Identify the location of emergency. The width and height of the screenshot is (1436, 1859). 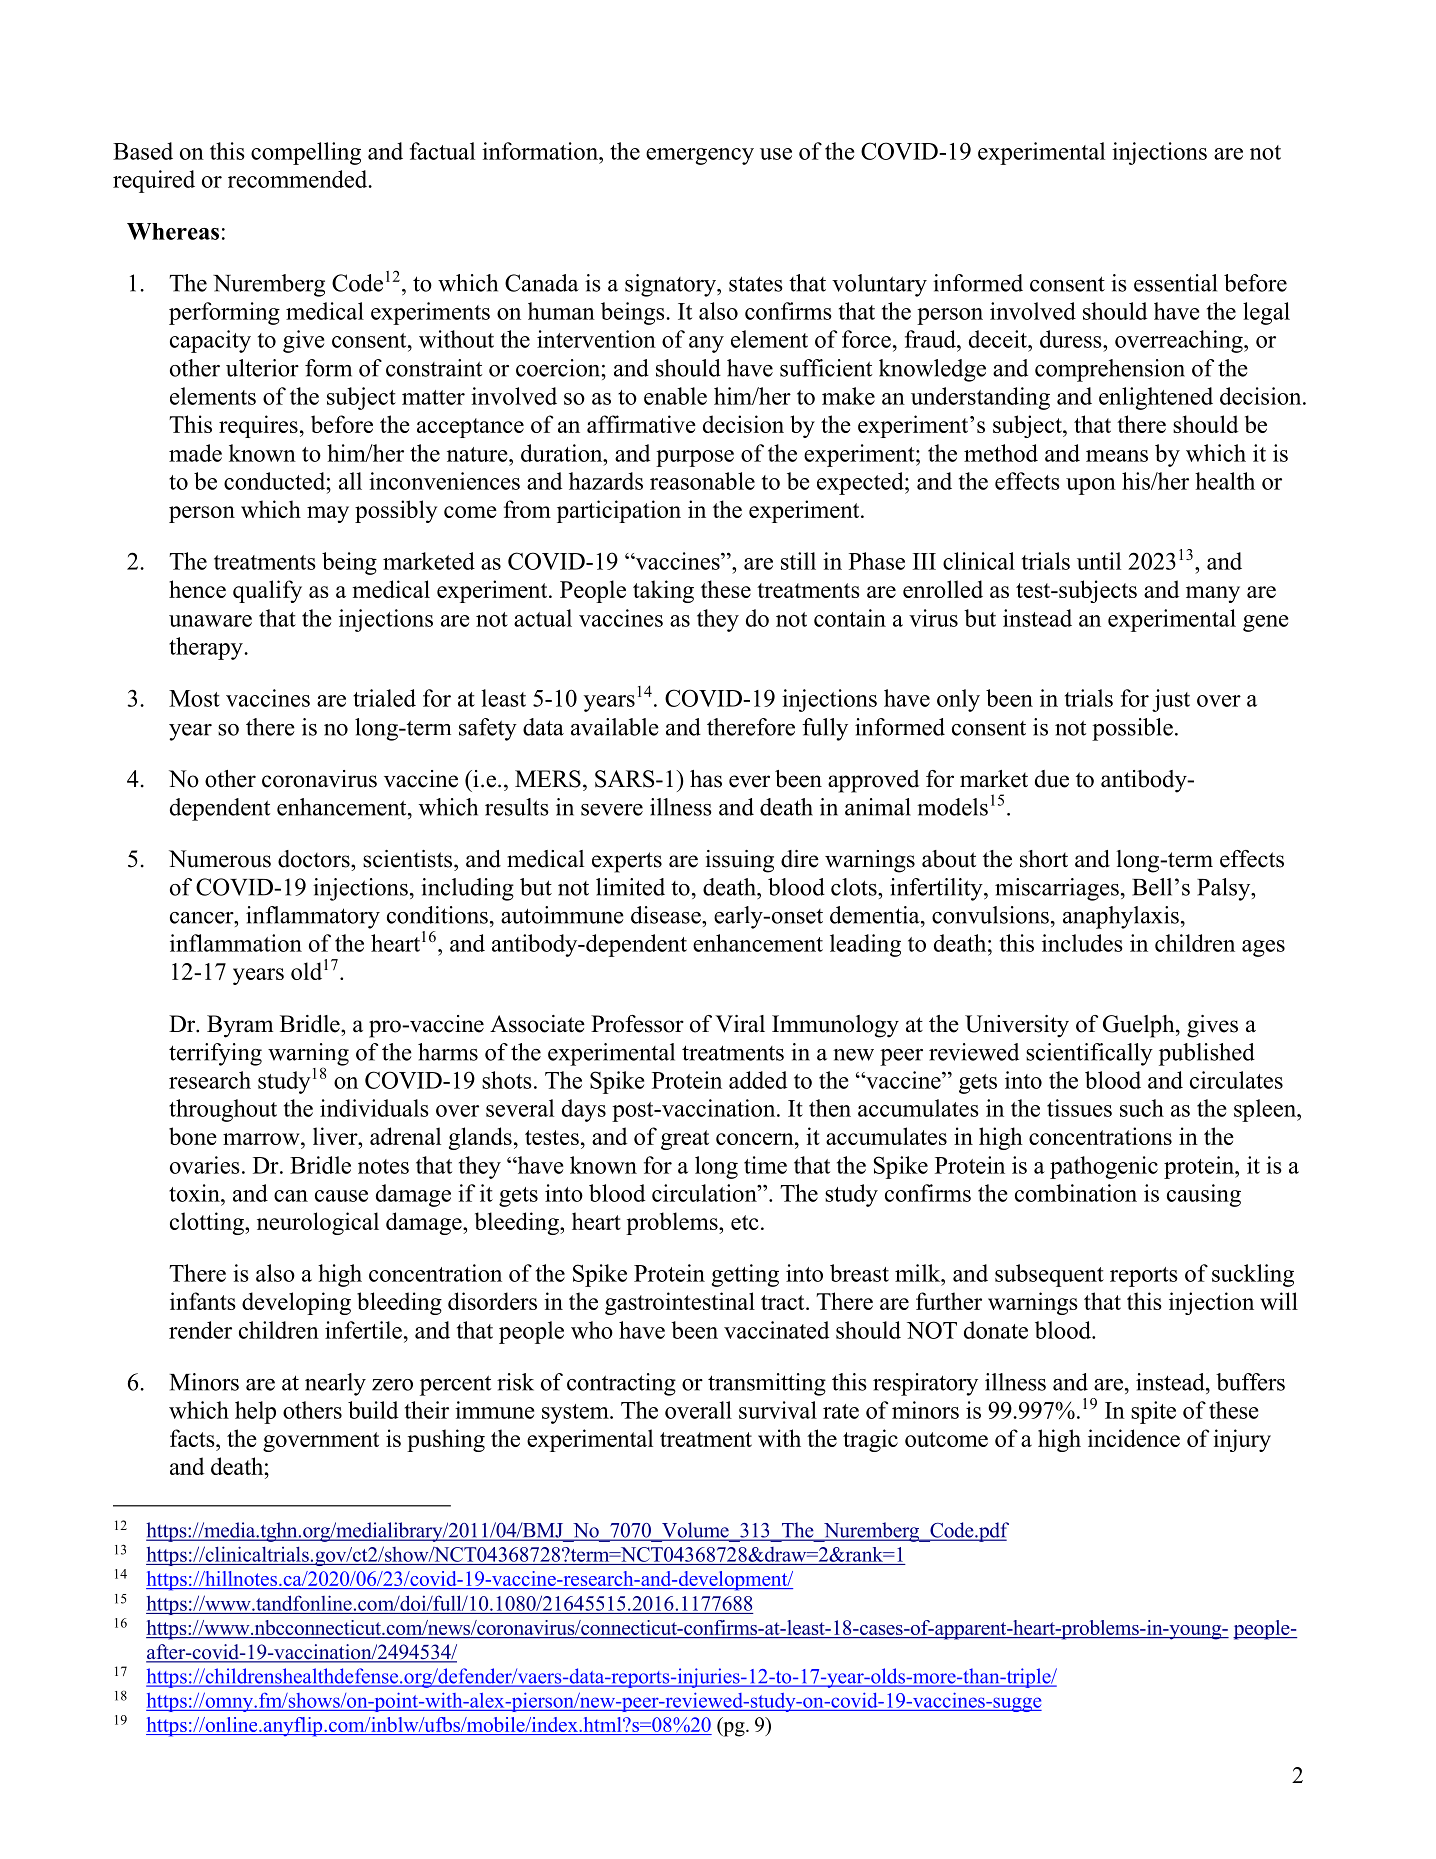
(700, 156).
